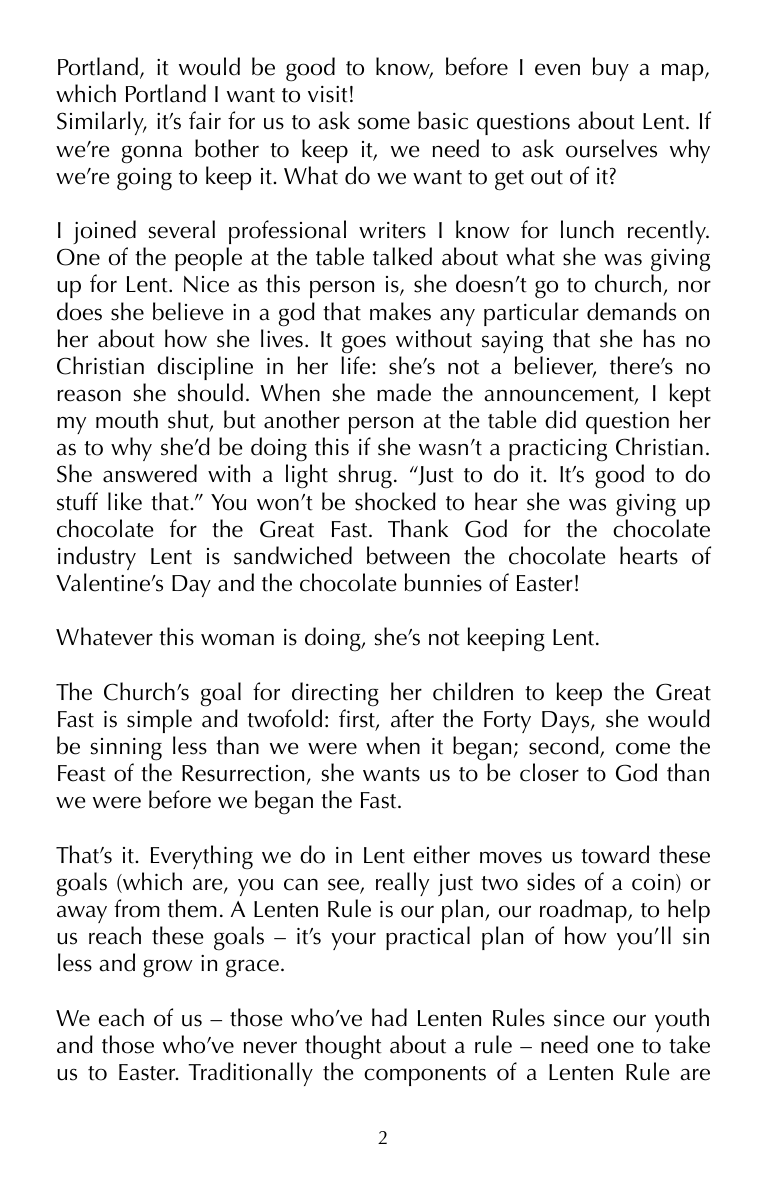  Describe the element at coordinates (168, 968) in the screenshot. I see `grow` at that location.
